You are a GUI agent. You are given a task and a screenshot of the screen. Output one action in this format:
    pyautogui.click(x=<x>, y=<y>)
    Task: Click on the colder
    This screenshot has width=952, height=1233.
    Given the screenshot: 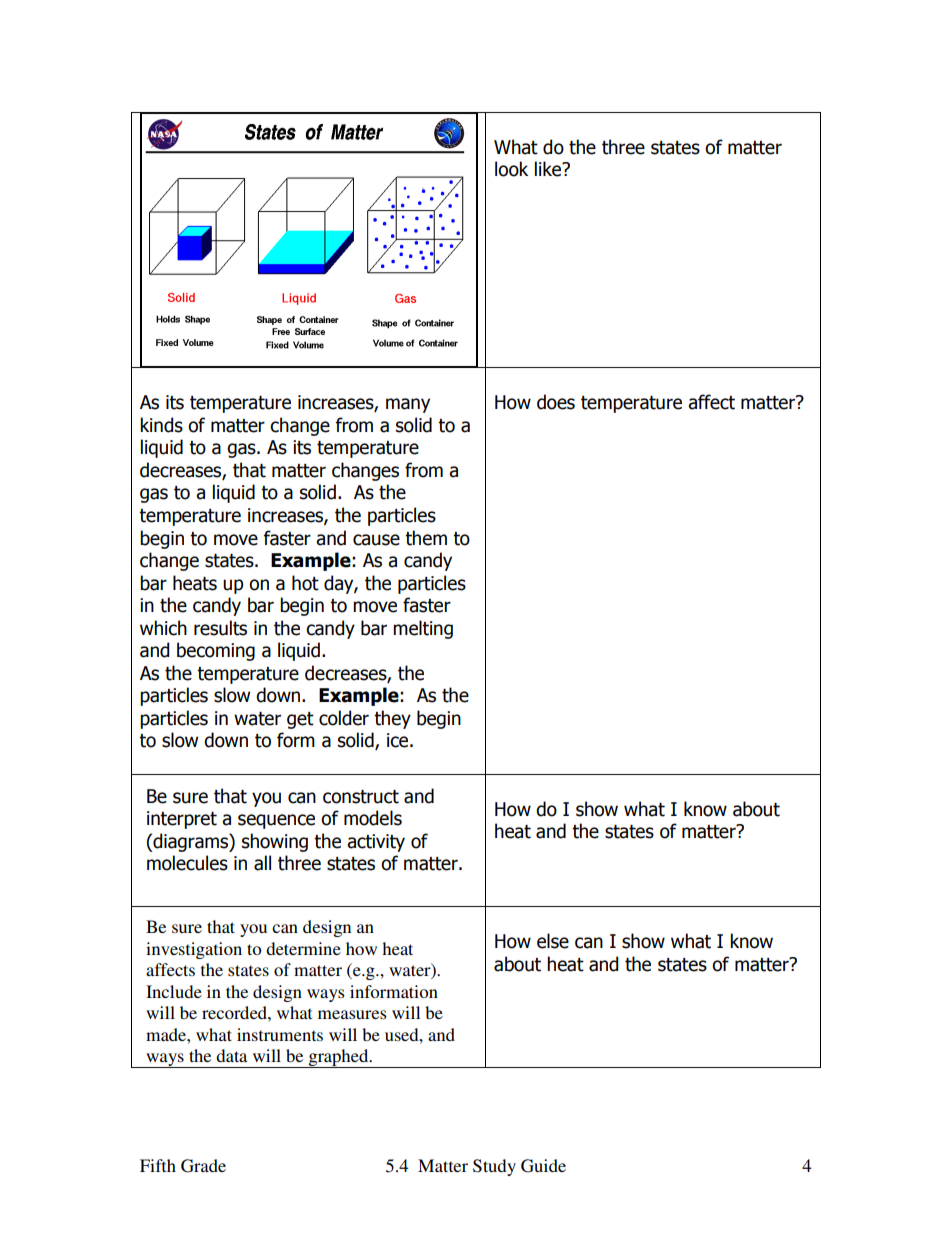 What is the action you would take?
    pyautogui.click(x=344, y=718)
